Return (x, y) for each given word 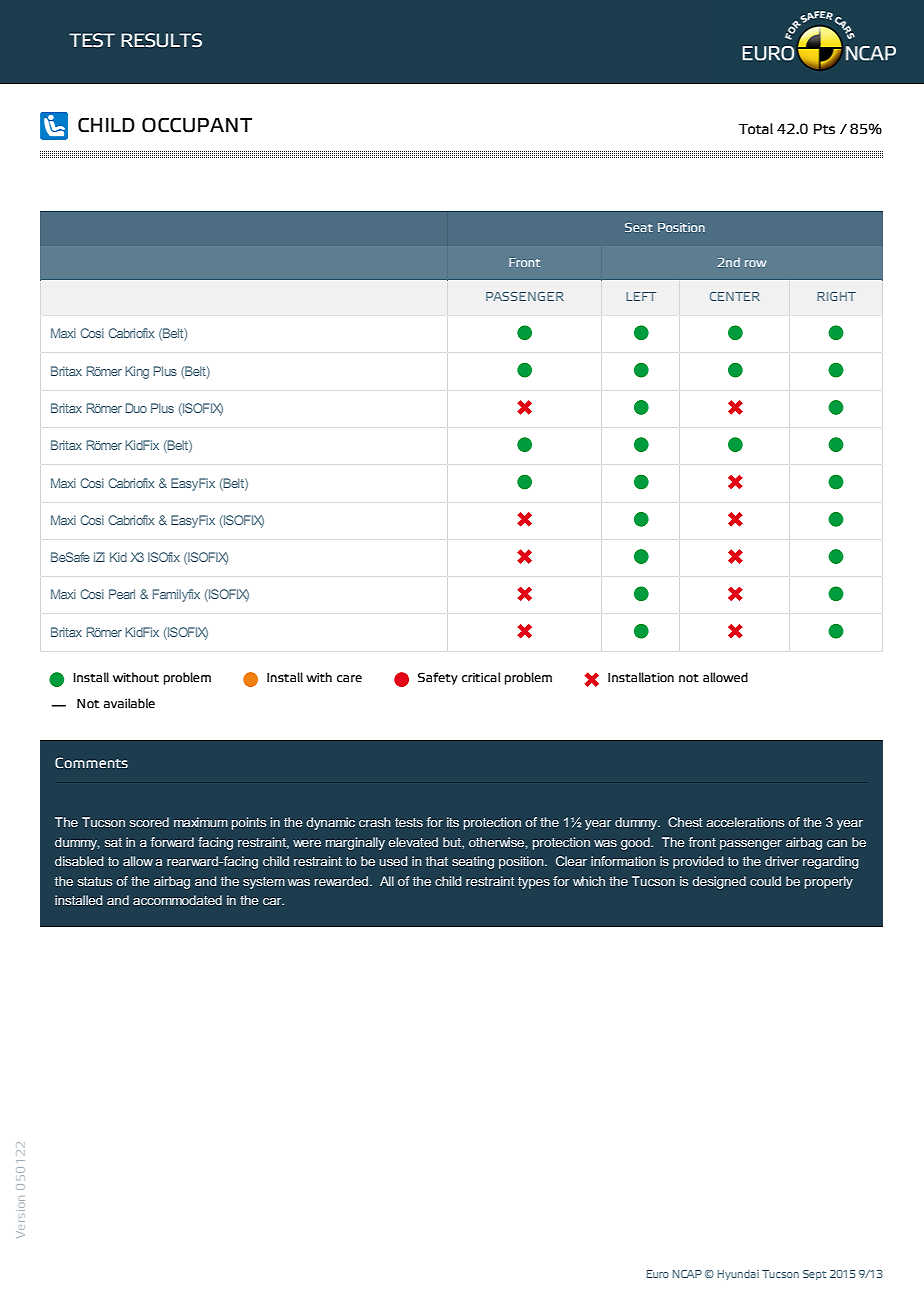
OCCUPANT (197, 125)
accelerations (745, 822)
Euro (658, 1274)
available (129, 703)
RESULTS (161, 40)
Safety (438, 678)
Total (756, 129)
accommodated (177, 900)
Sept (815, 1275)
